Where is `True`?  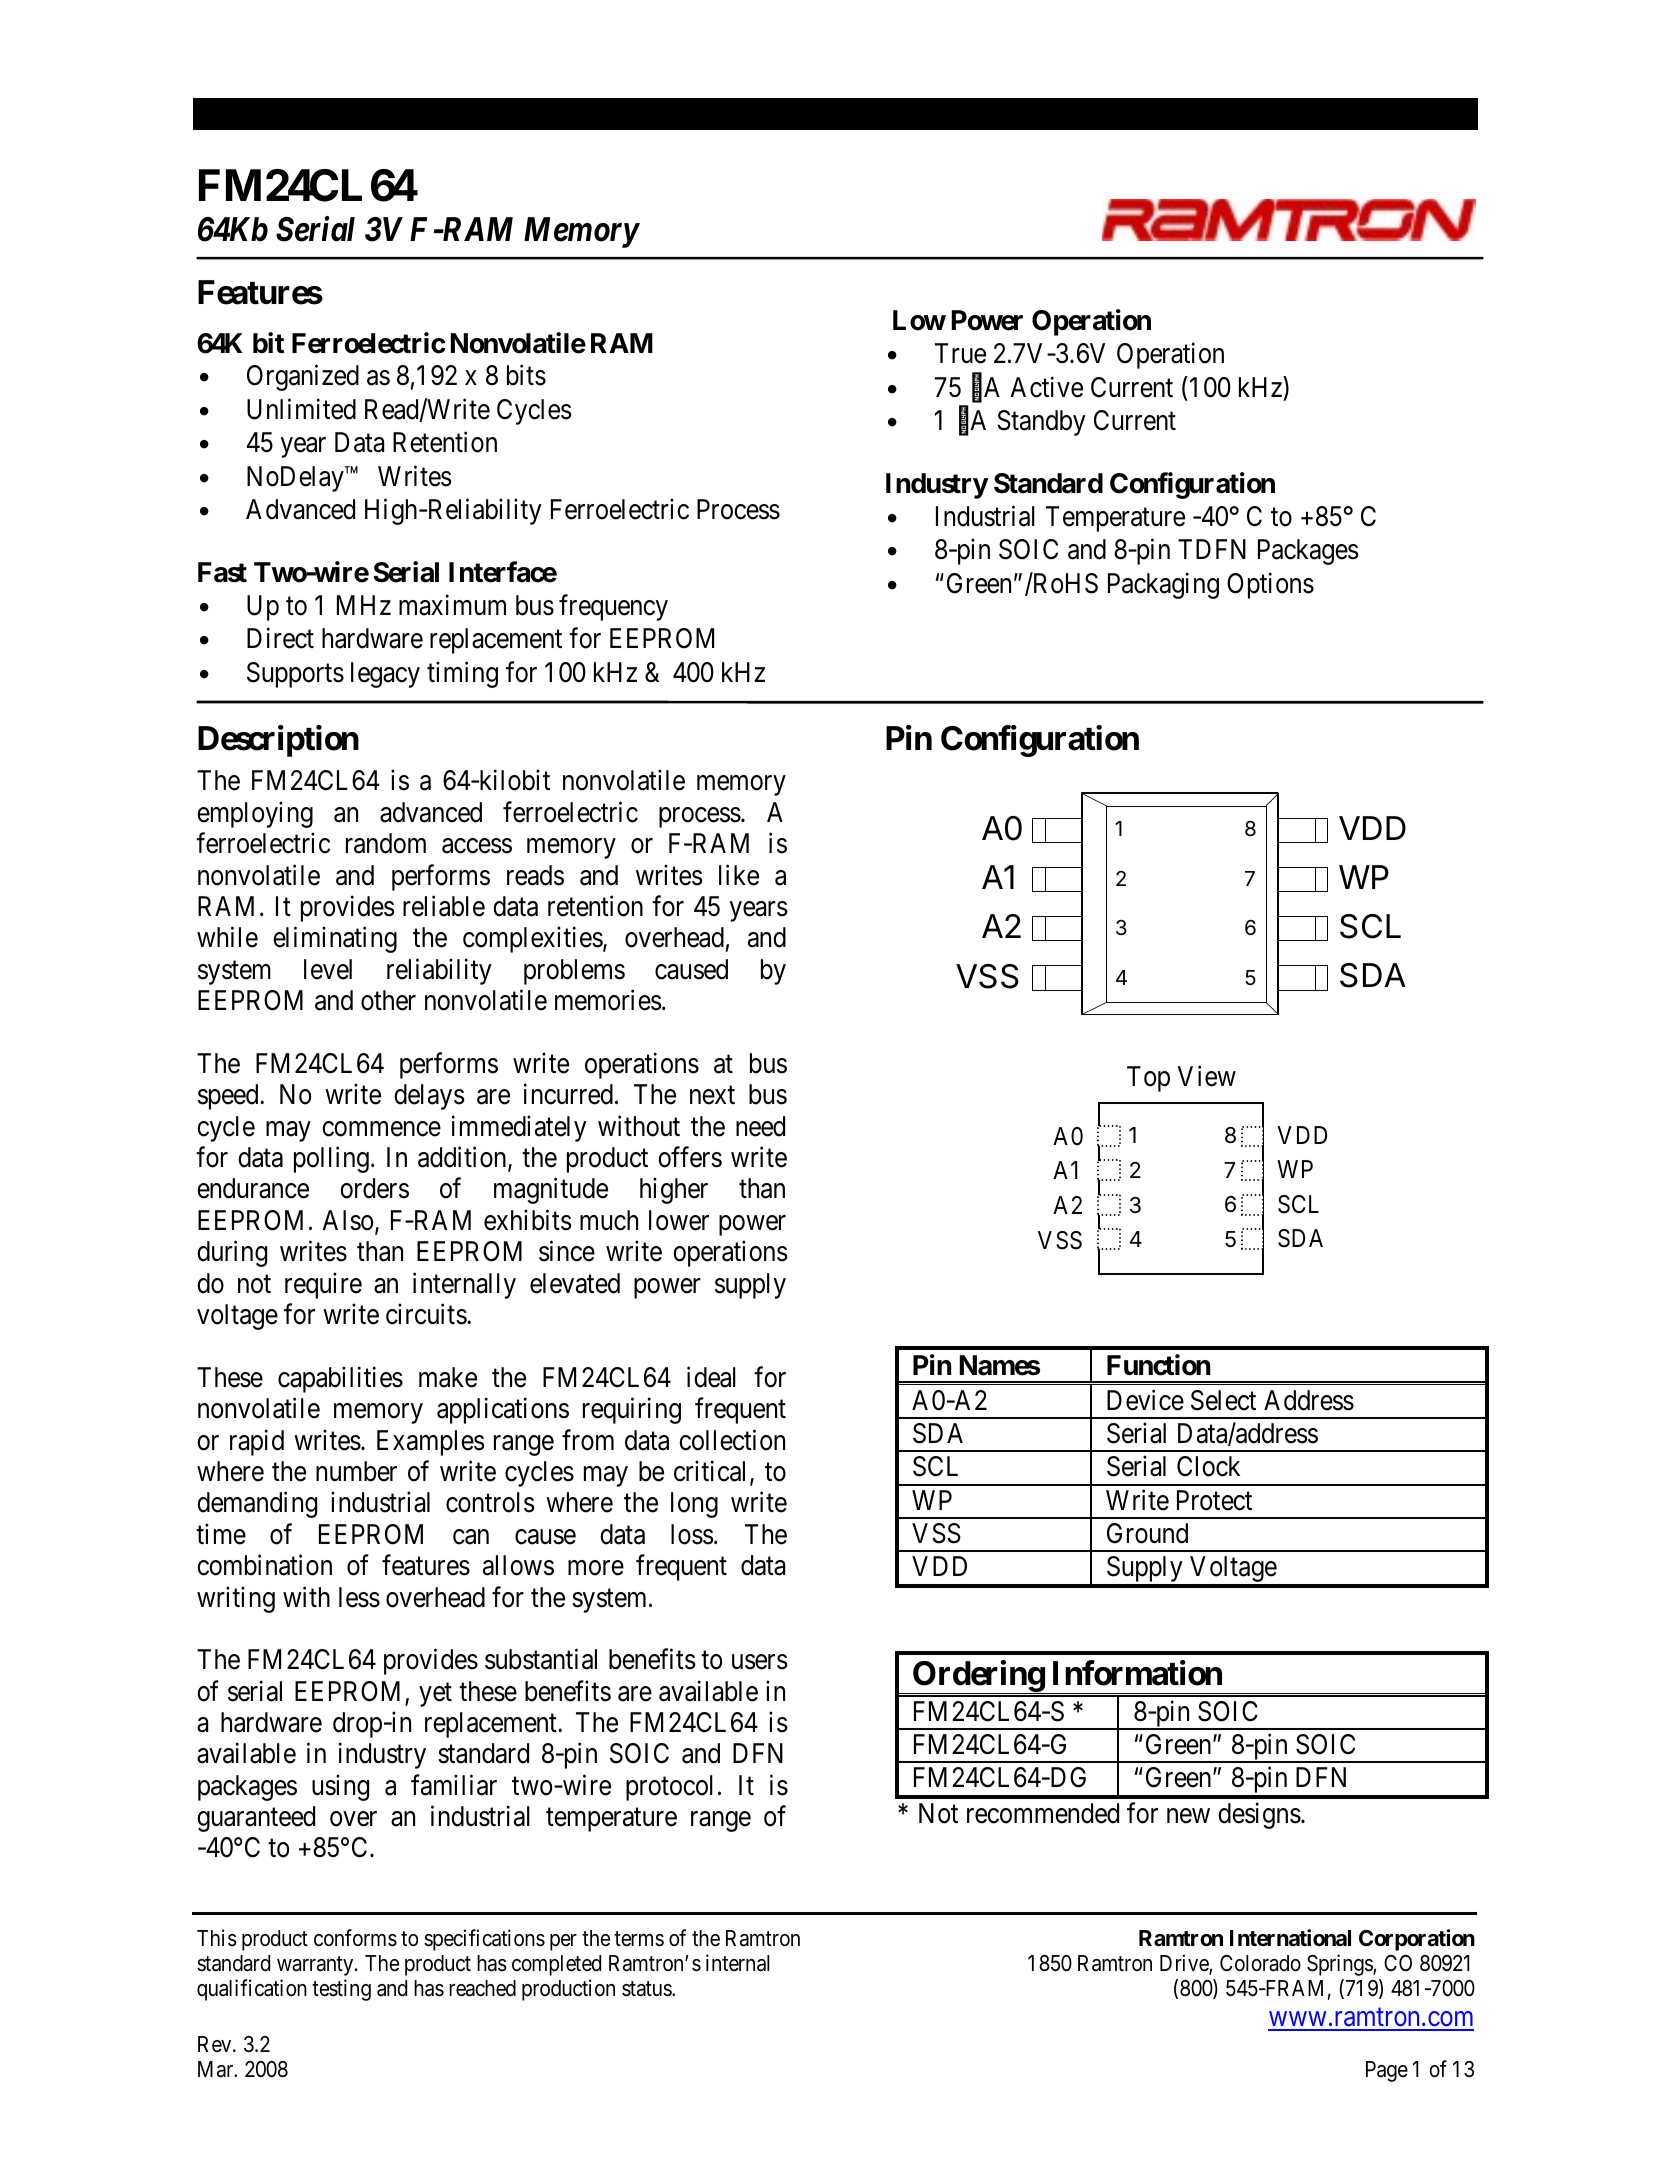 True is located at coordinates (960, 353).
